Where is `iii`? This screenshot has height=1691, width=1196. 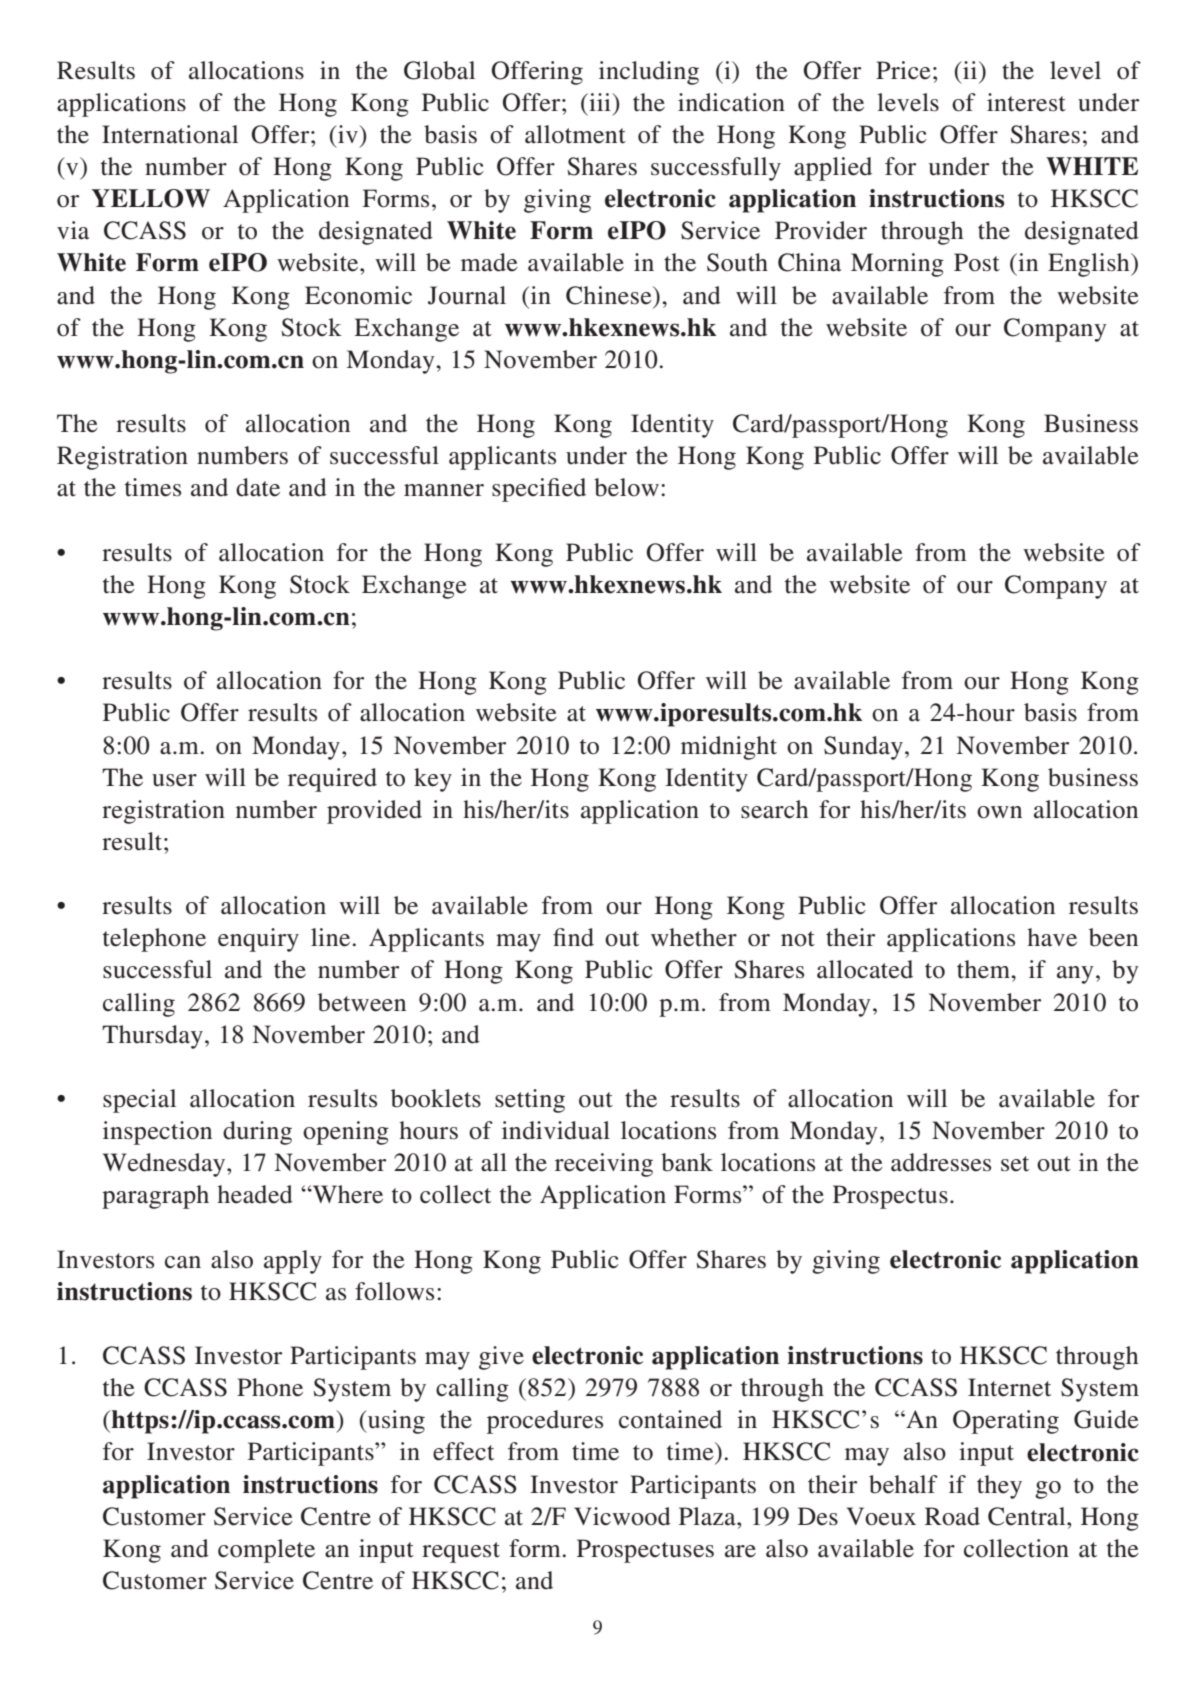
iii is located at coordinates (600, 102).
